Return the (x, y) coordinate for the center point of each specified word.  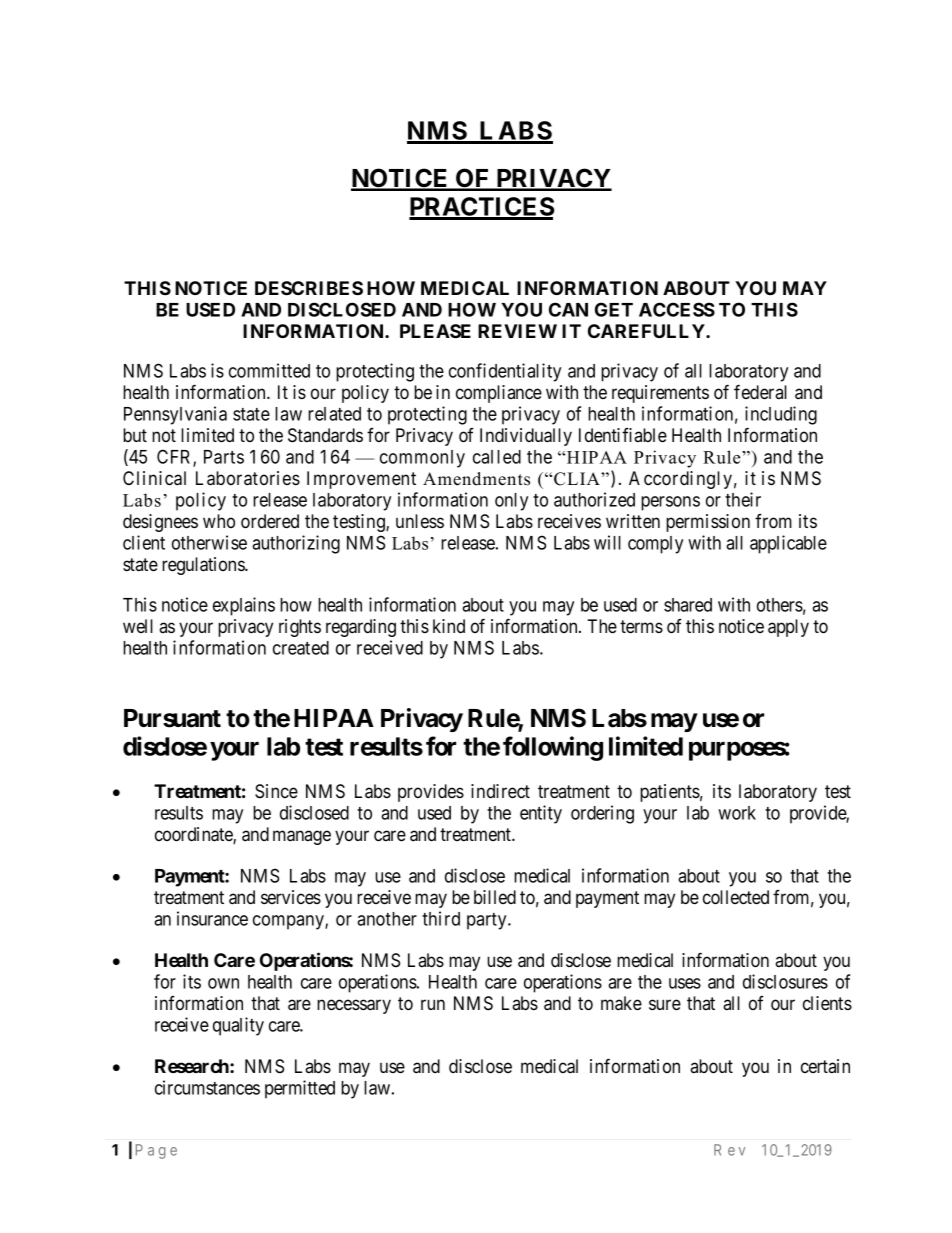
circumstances (207, 1087)
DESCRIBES (309, 288)
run (433, 1004)
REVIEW (517, 331)
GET (614, 309)
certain (825, 1066)
